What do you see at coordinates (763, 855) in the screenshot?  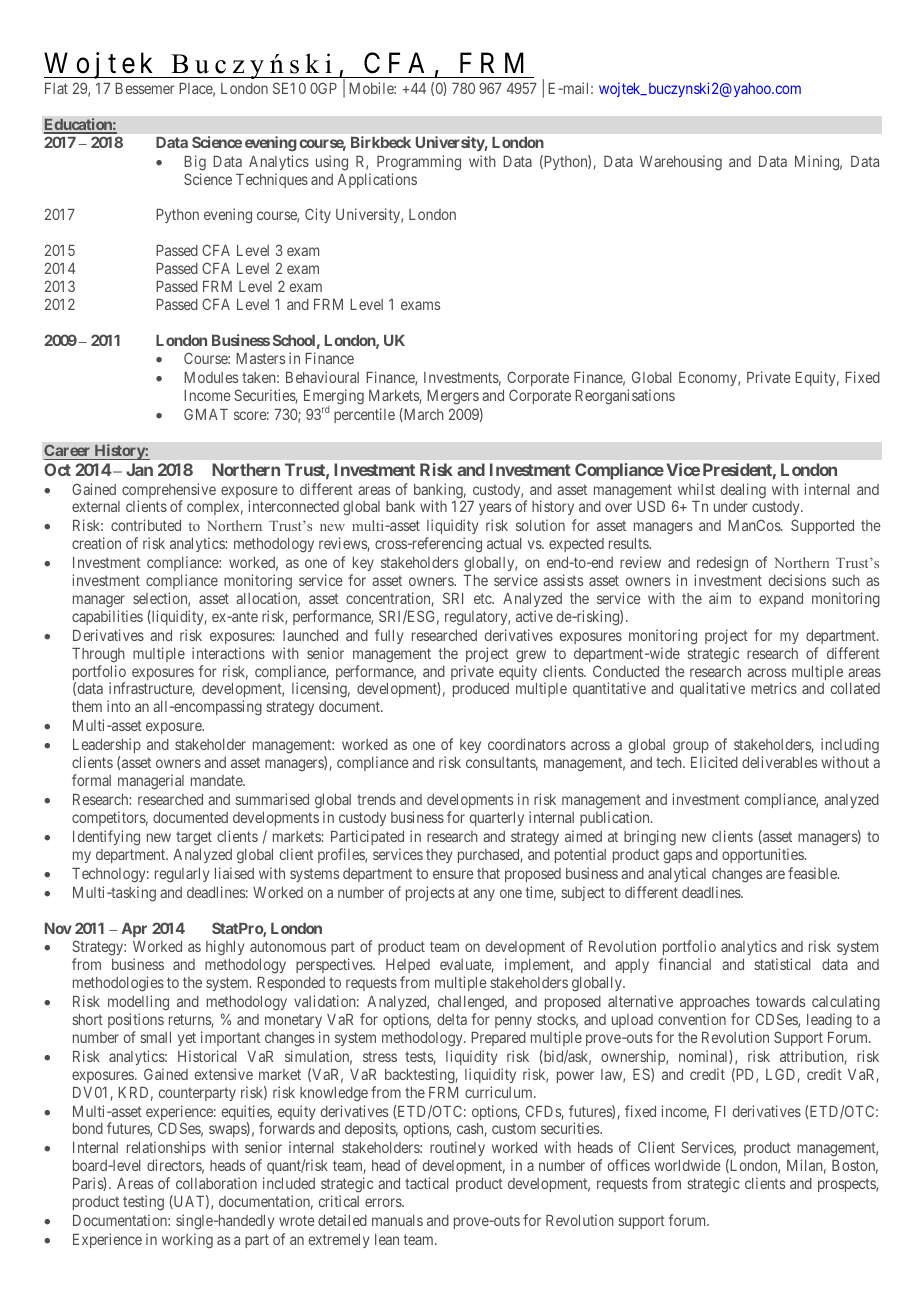 I see `opportunities` at bounding box center [763, 855].
